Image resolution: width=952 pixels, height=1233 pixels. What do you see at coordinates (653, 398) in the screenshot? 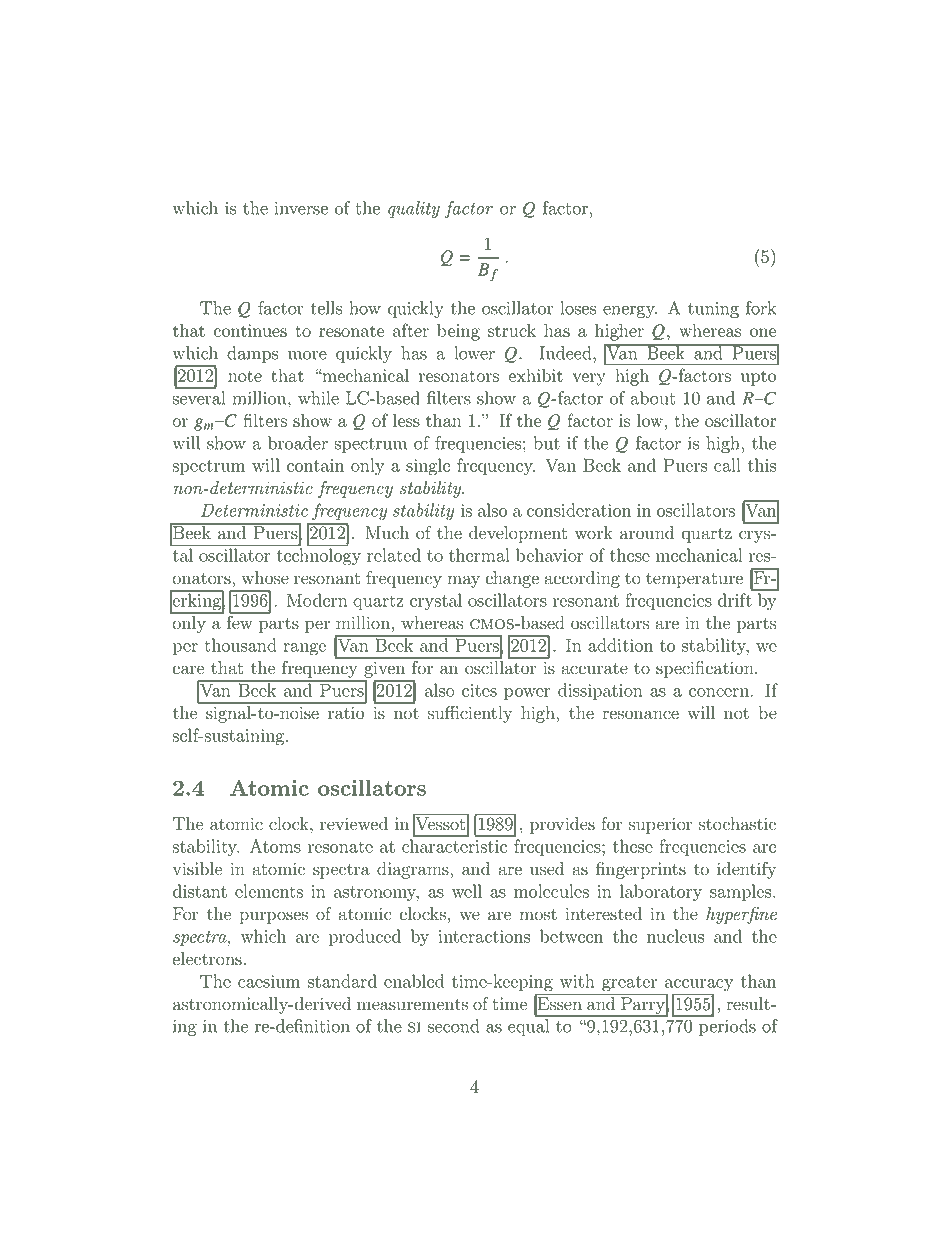
I see `about` at bounding box center [653, 398].
